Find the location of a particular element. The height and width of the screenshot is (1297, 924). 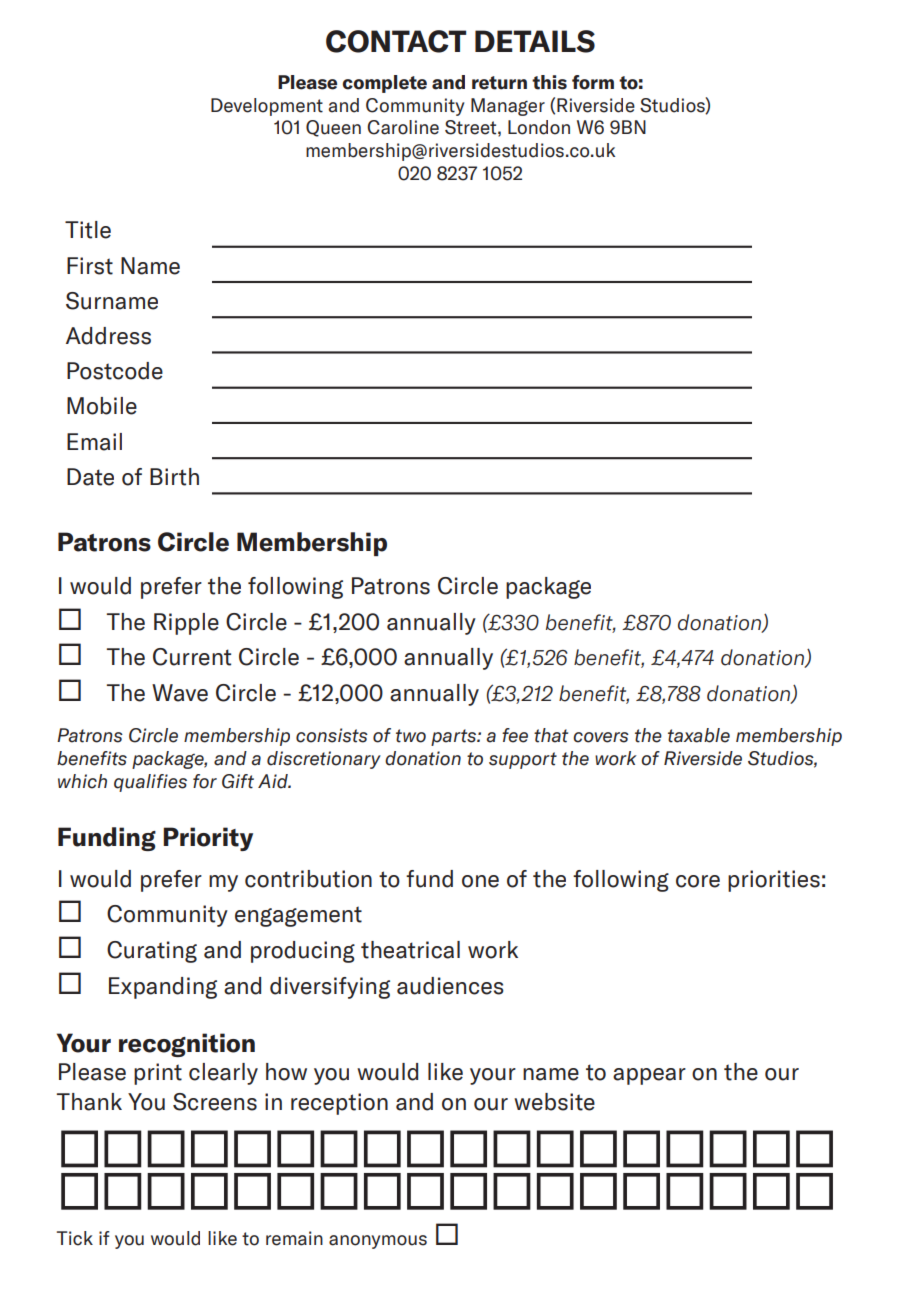

theatrical is located at coordinates (410, 950).
